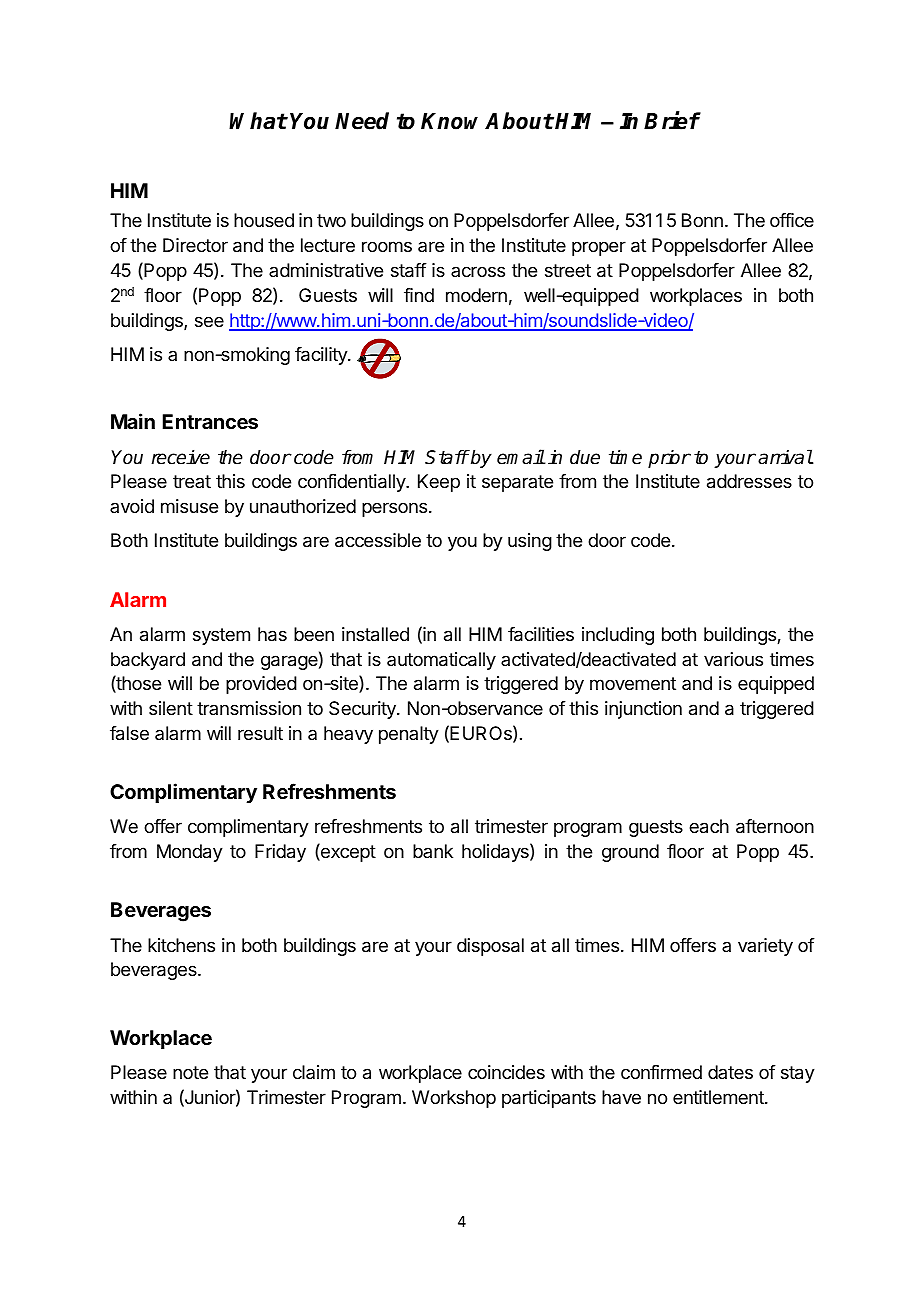 This screenshot has width=924, height=1308. What do you see at coordinates (210, 421) in the screenshot?
I see `Entrances` at bounding box center [210, 421].
